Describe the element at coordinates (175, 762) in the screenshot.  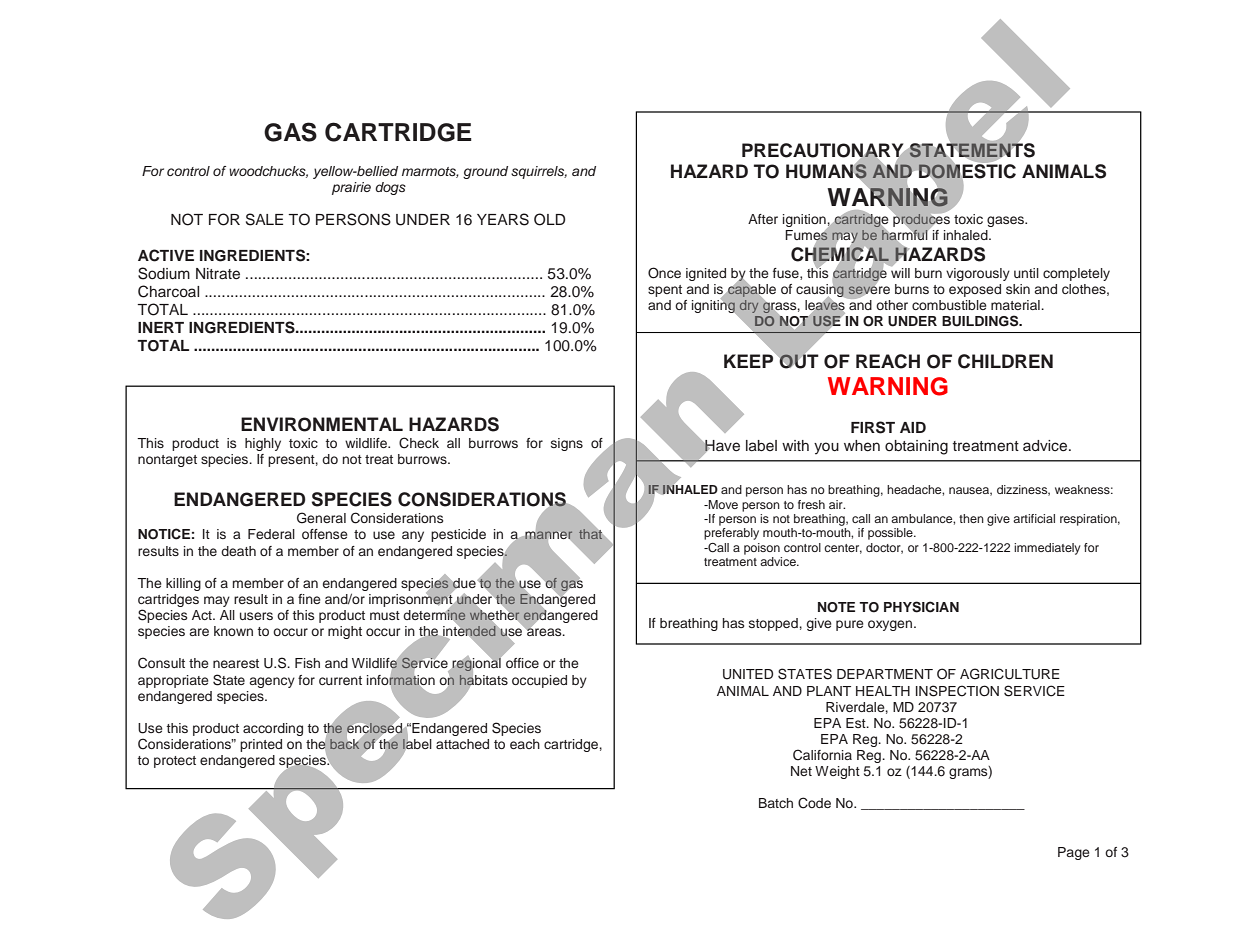
I see `protect` at that location.
